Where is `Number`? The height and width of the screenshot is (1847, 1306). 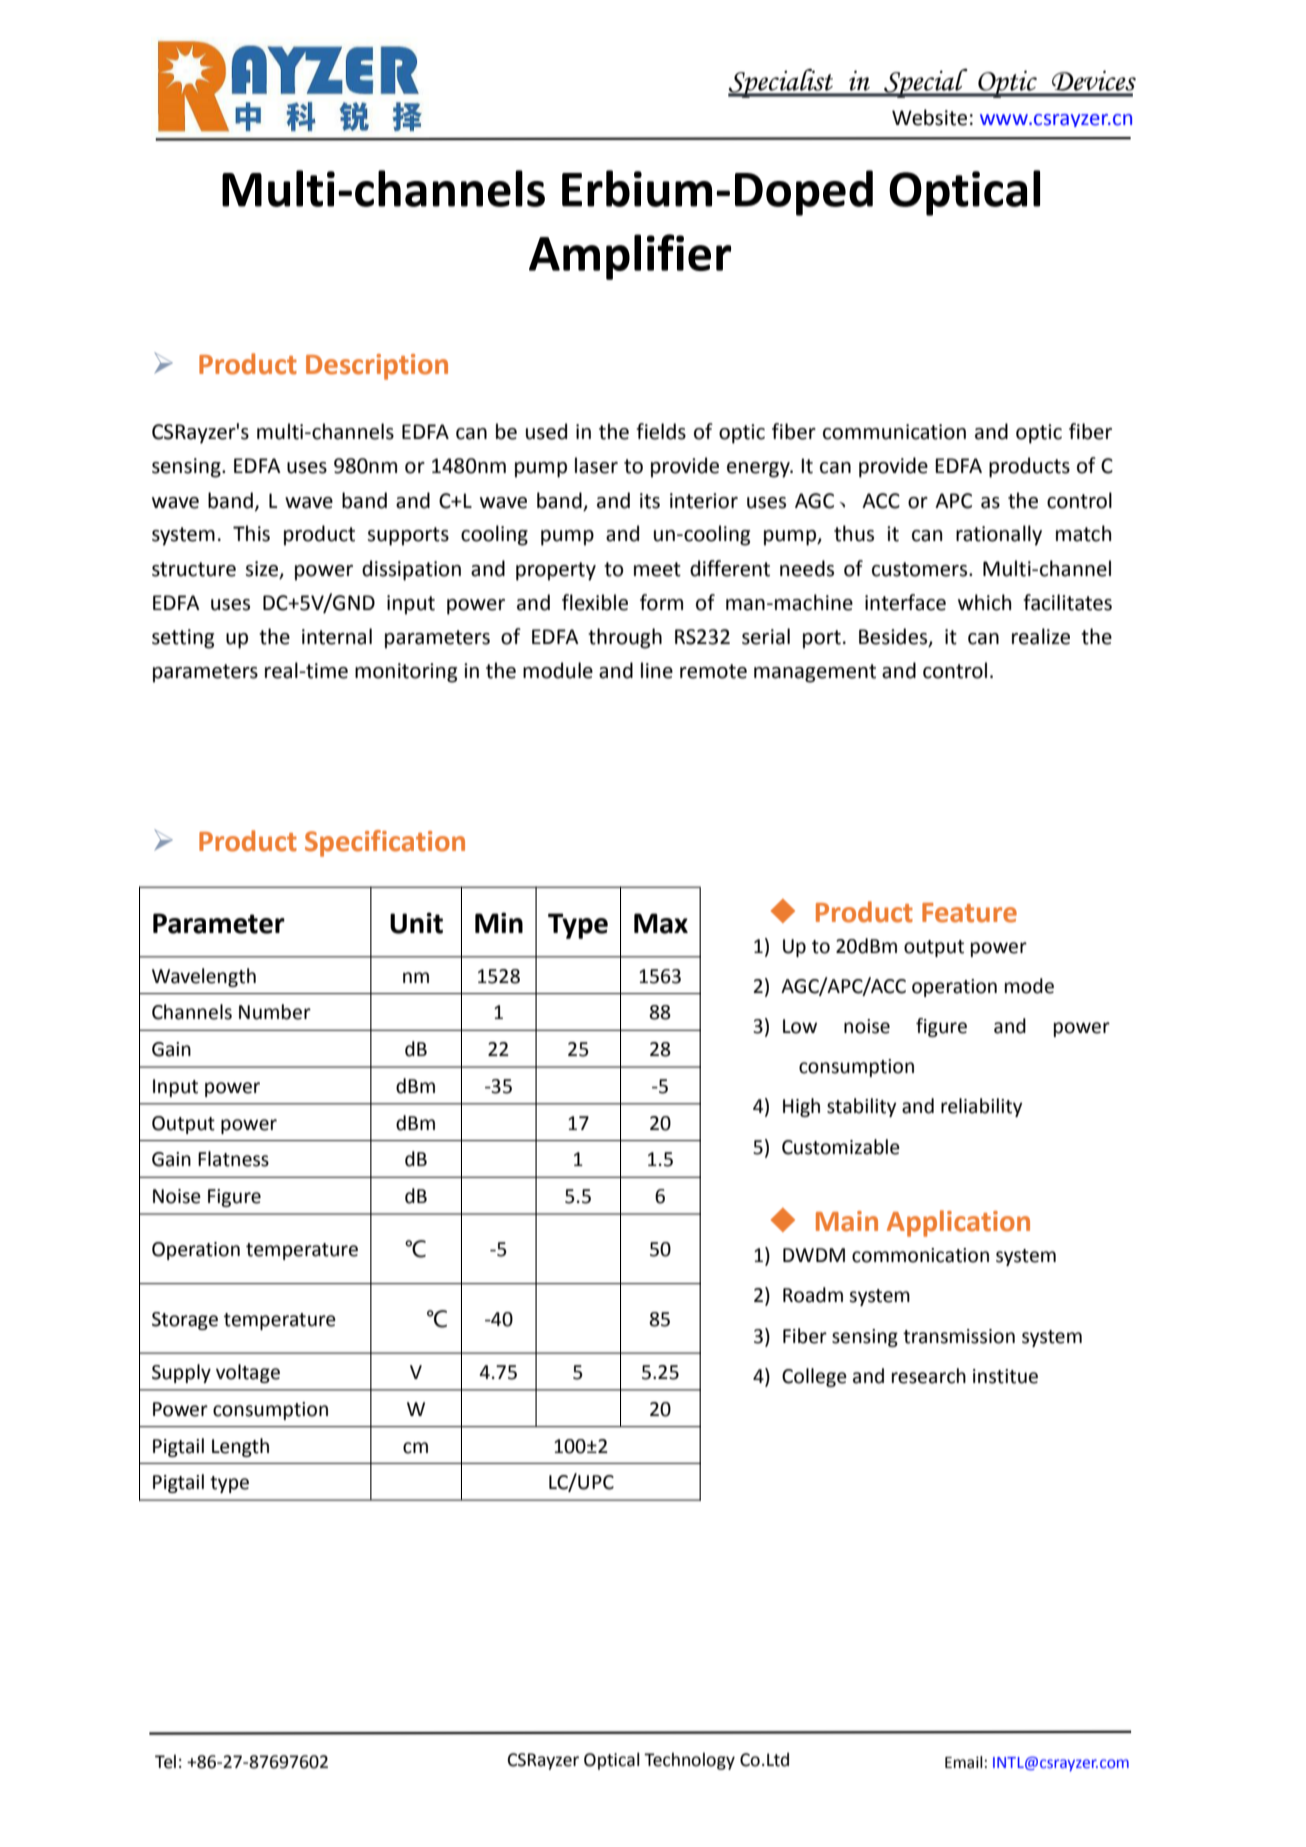 Number is located at coordinates (275, 1012).
